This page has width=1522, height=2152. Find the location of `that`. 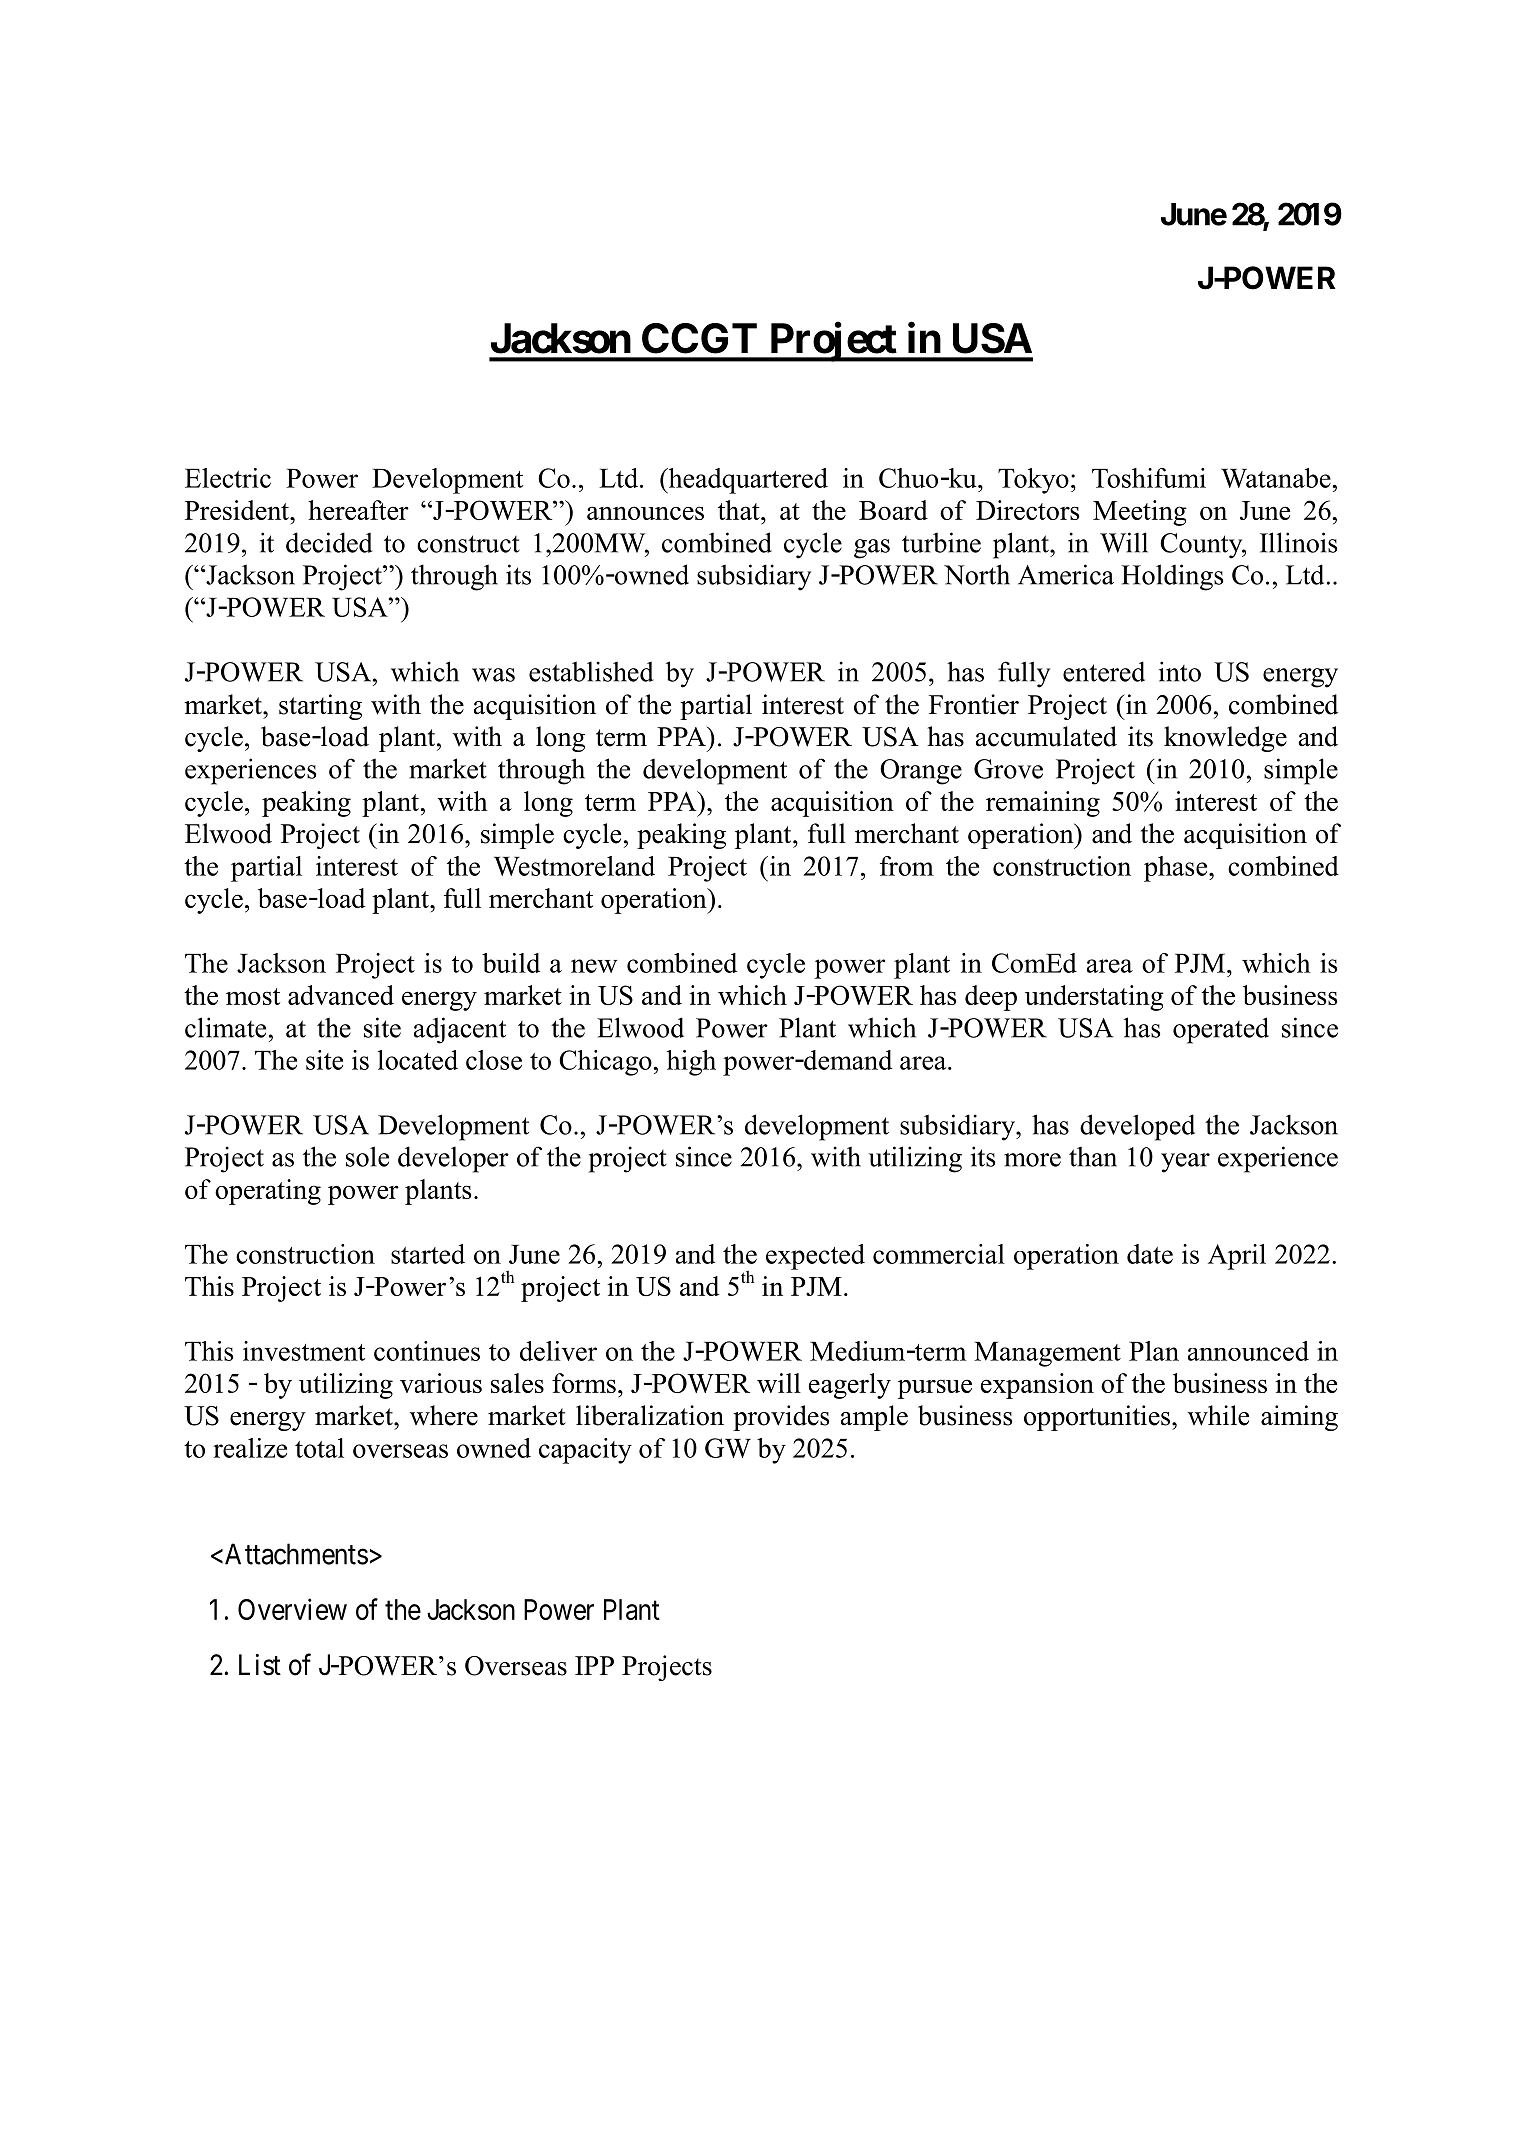

that is located at coordinates (740, 510).
